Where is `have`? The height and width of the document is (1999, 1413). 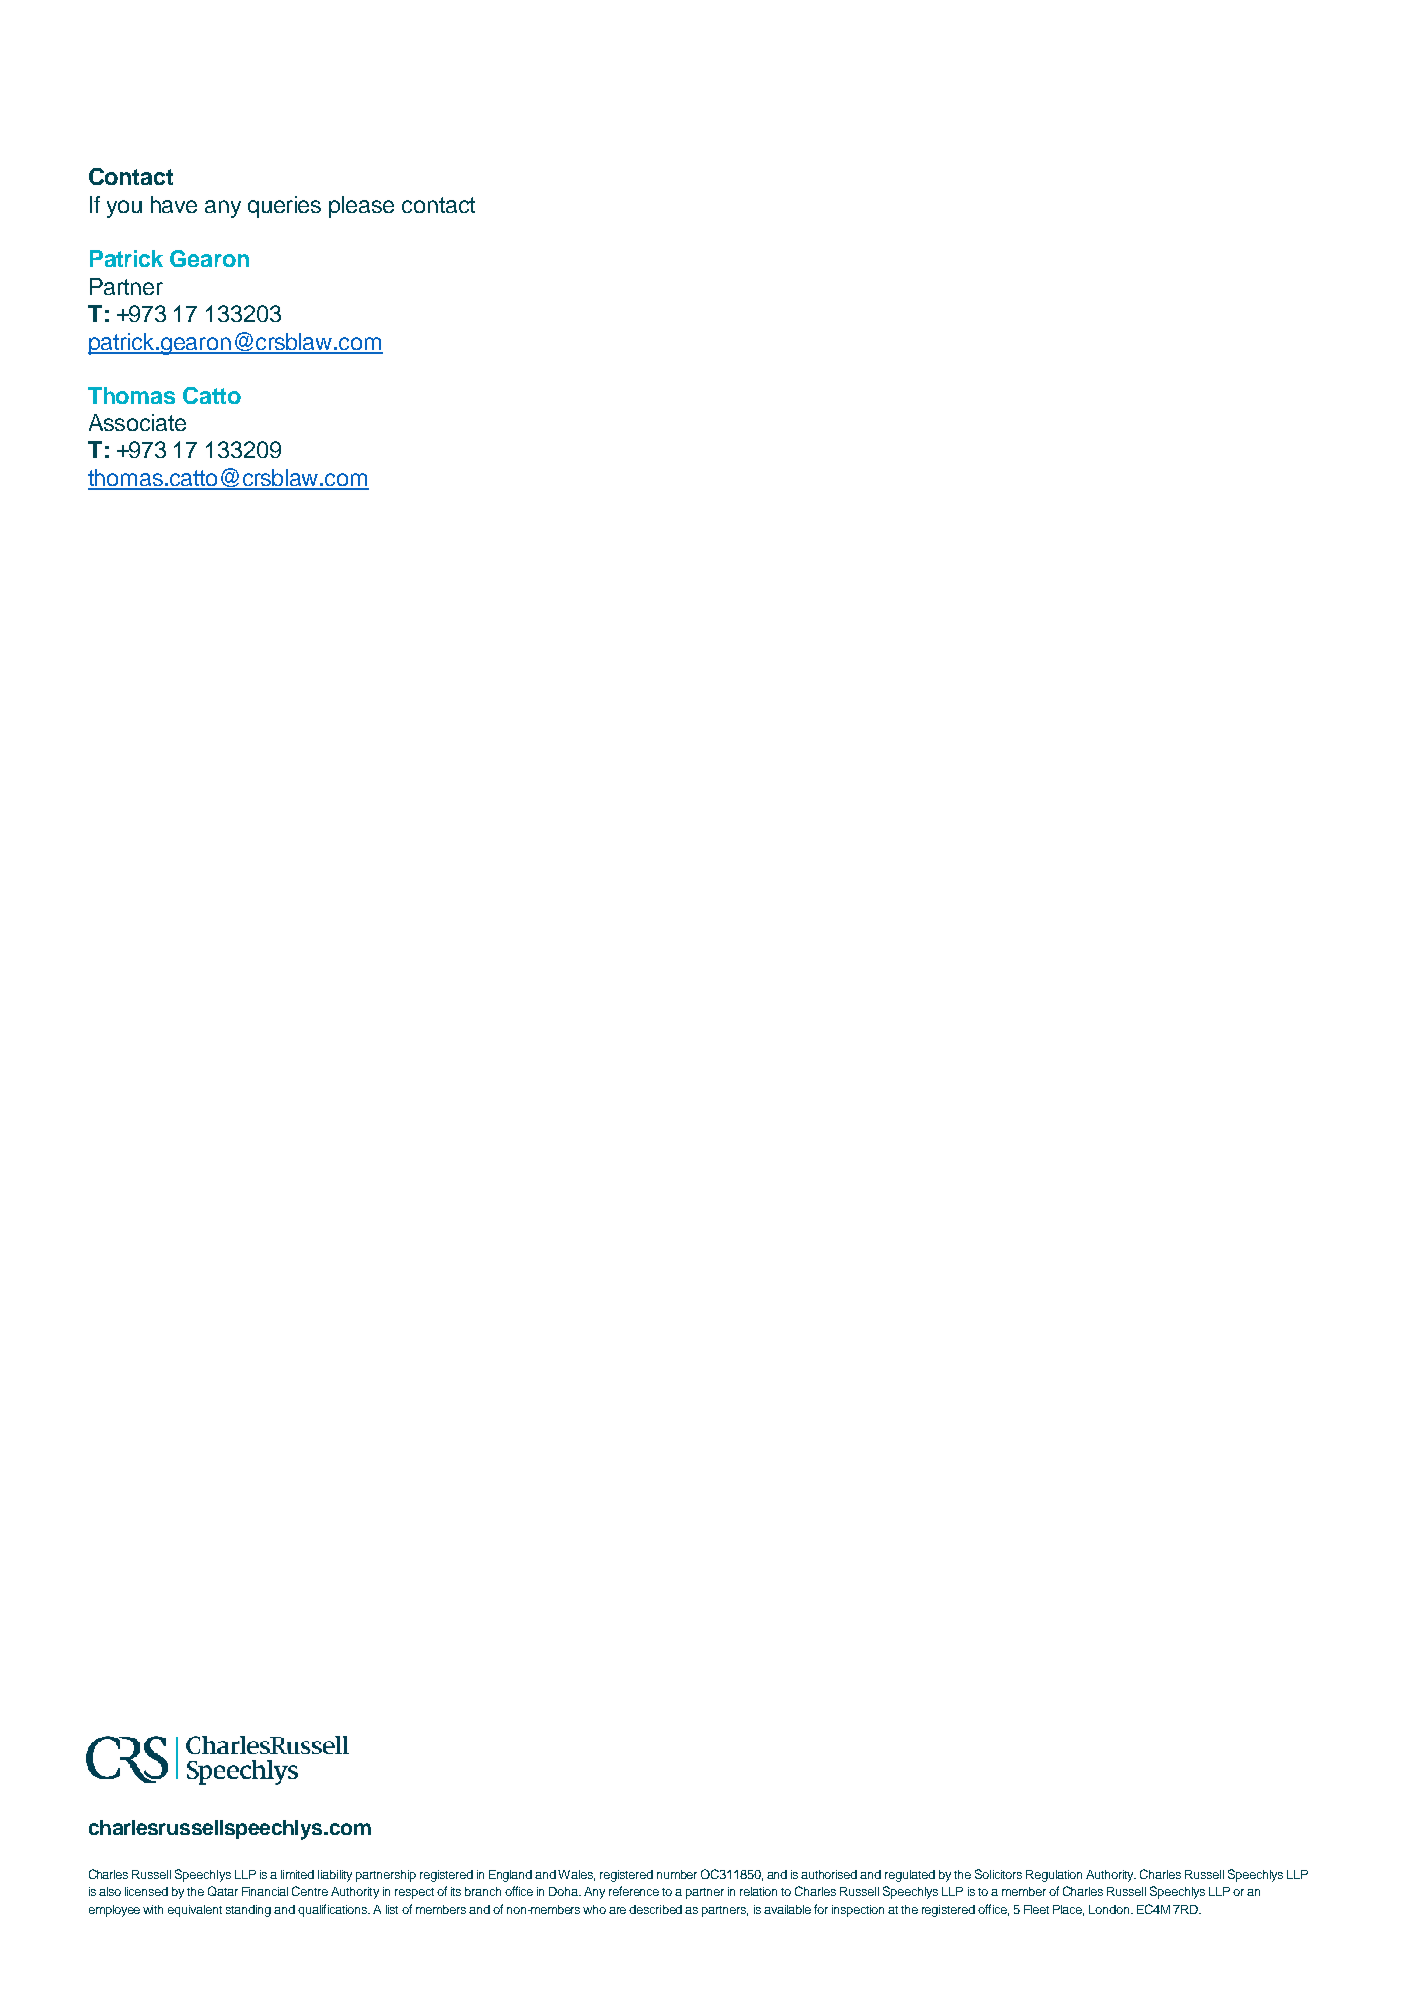 have is located at coordinates (174, 204).
